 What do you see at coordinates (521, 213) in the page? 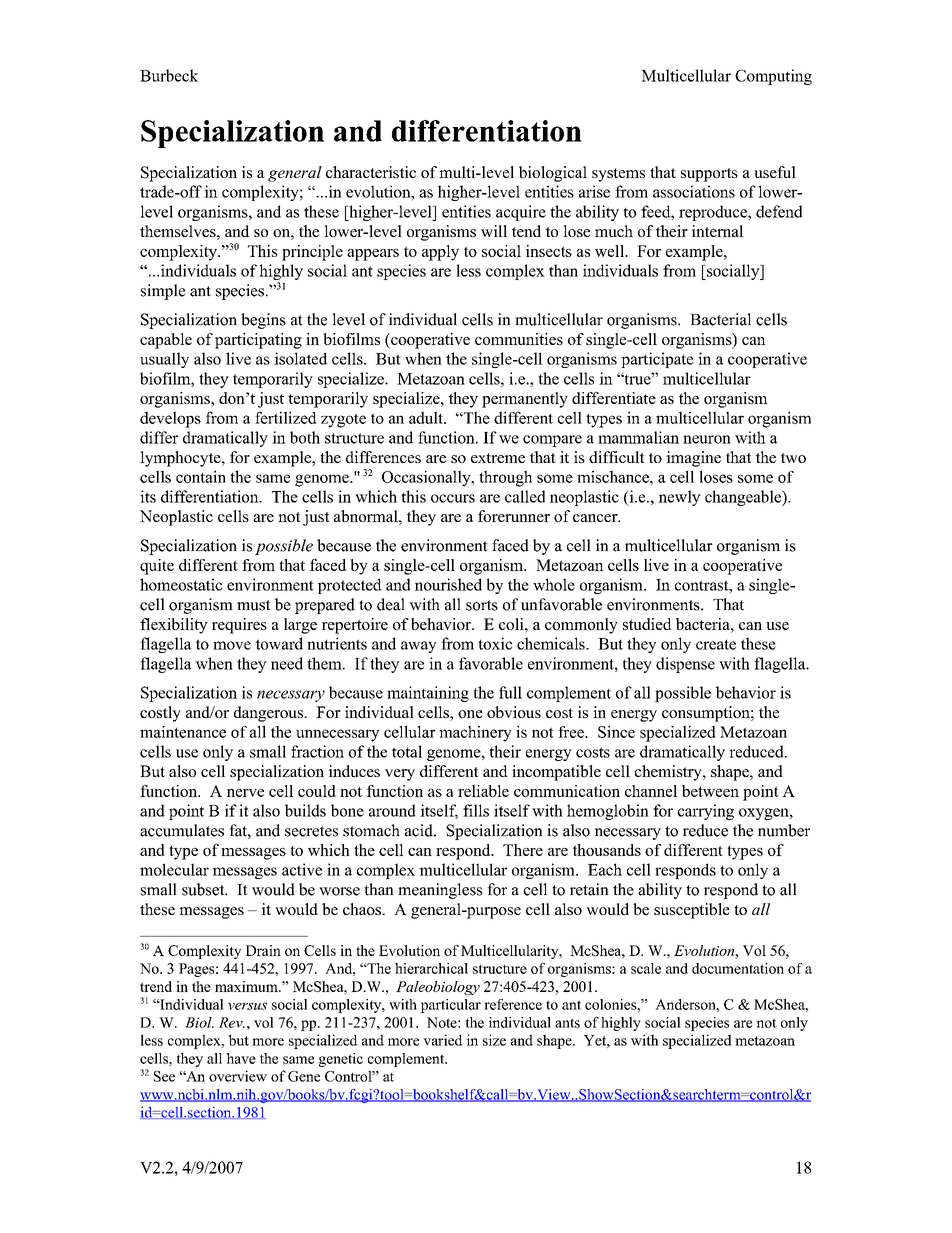
I see `acquire` at bounding box center [521, 213].
